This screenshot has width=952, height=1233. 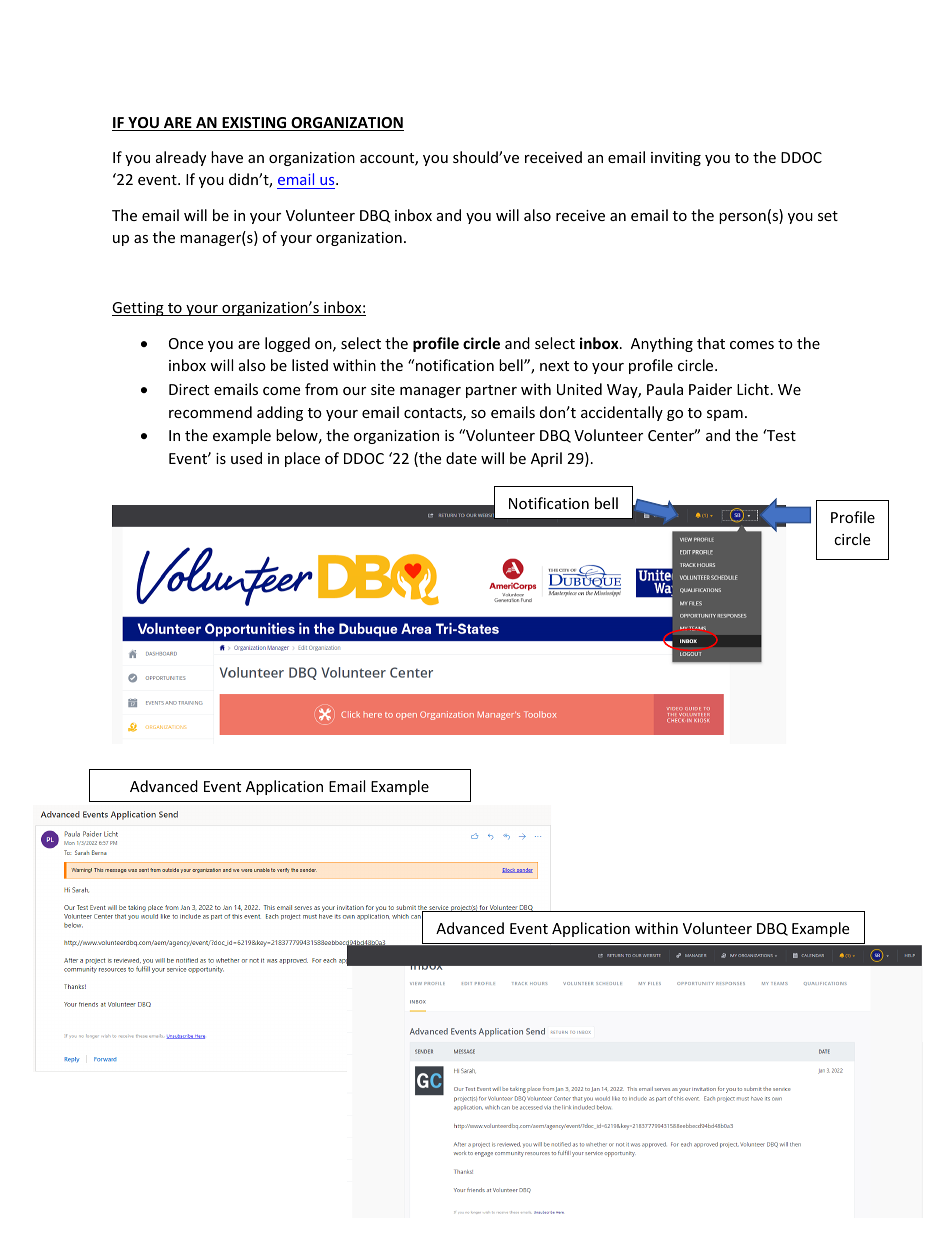 What do you see at coordinates (227, 157) in the screenshot?
I see `have` at bounding box center [227, 157].
